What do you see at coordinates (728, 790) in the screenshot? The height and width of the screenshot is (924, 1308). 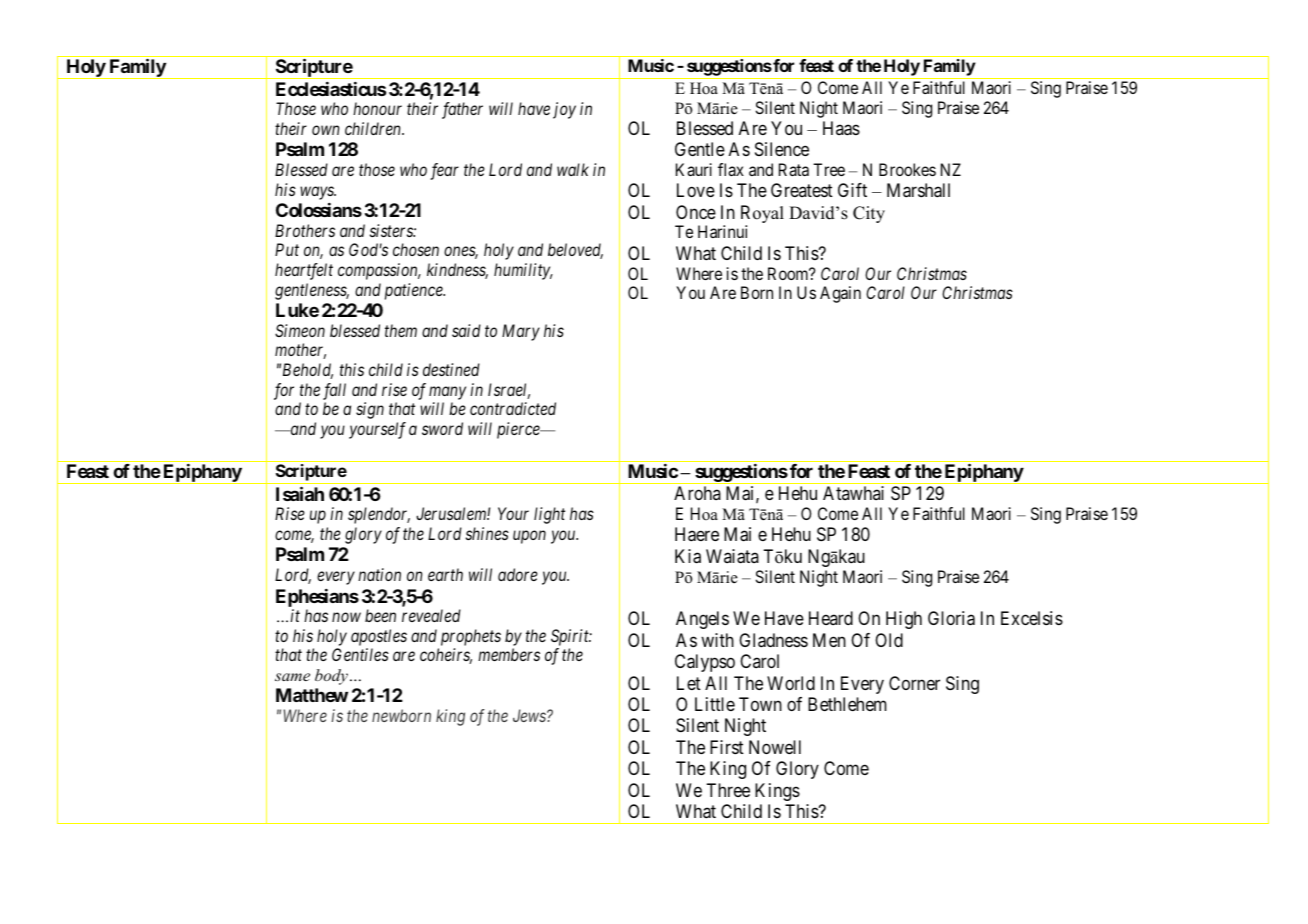 I see `Three` at bounding box center [728, 790].
